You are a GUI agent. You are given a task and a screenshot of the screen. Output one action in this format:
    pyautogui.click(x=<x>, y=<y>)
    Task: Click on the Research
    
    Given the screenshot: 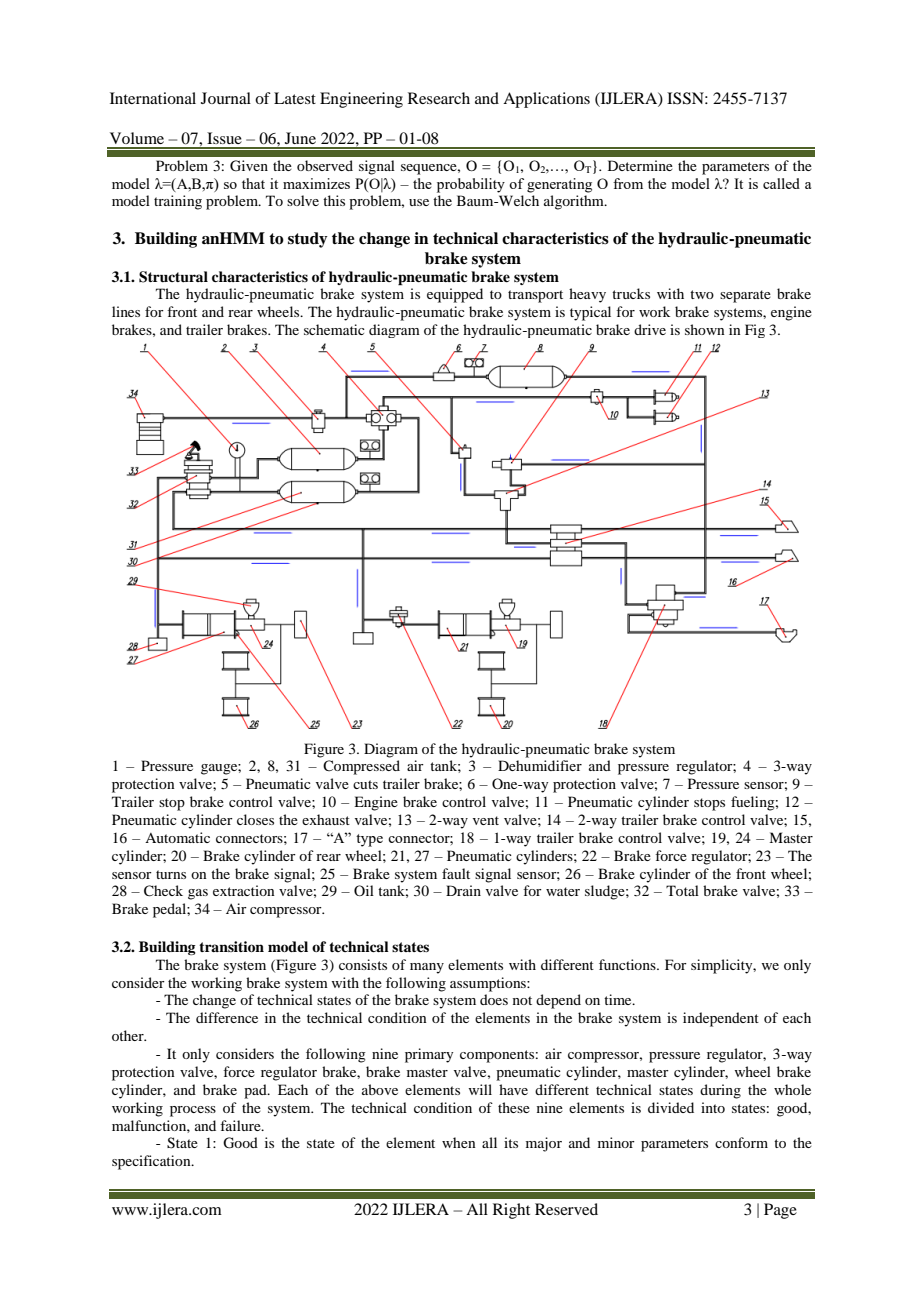 What is the action you would take?
    pyautogui.click(x=439, y=98)
